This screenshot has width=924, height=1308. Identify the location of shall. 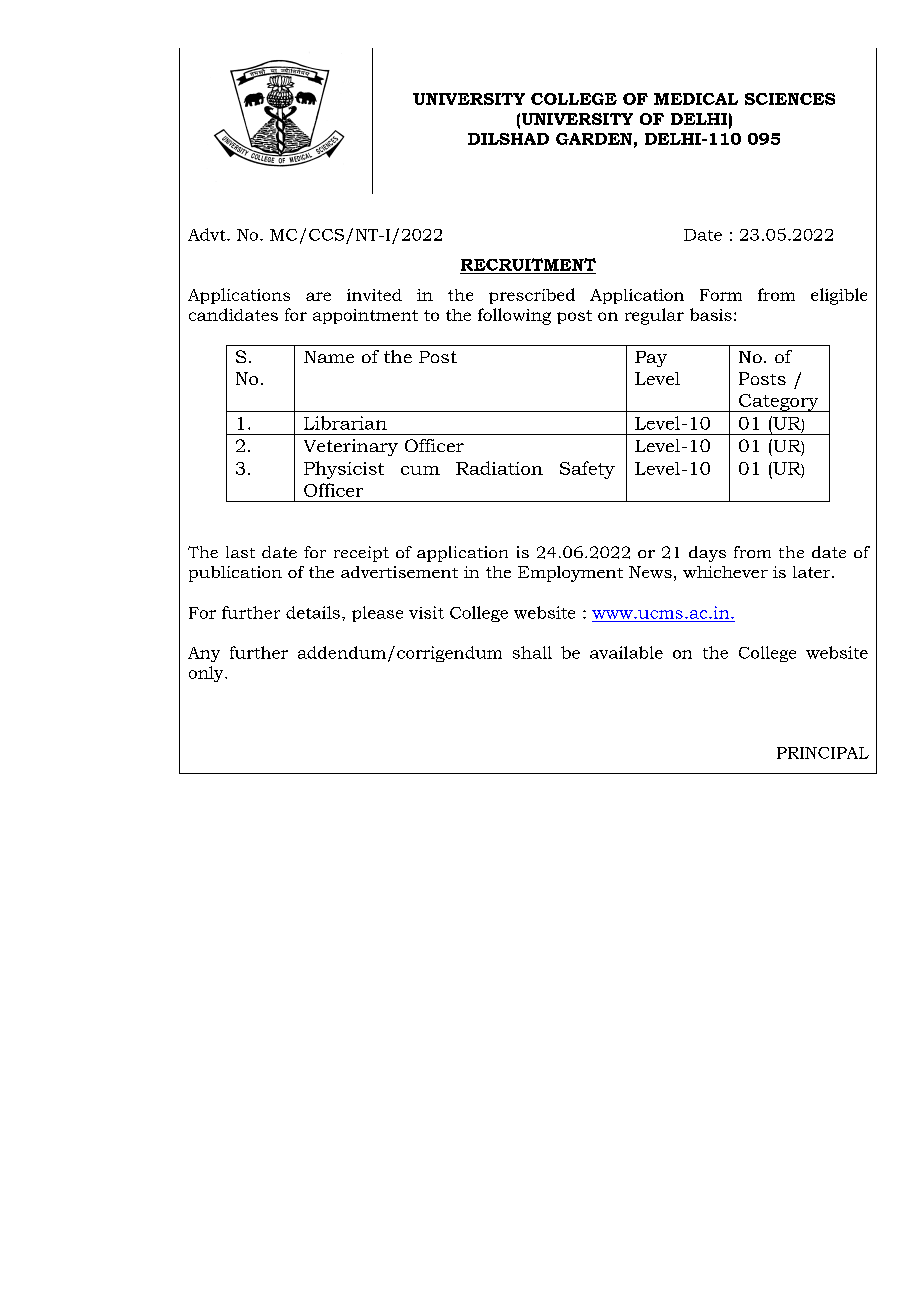
(532, 652).
